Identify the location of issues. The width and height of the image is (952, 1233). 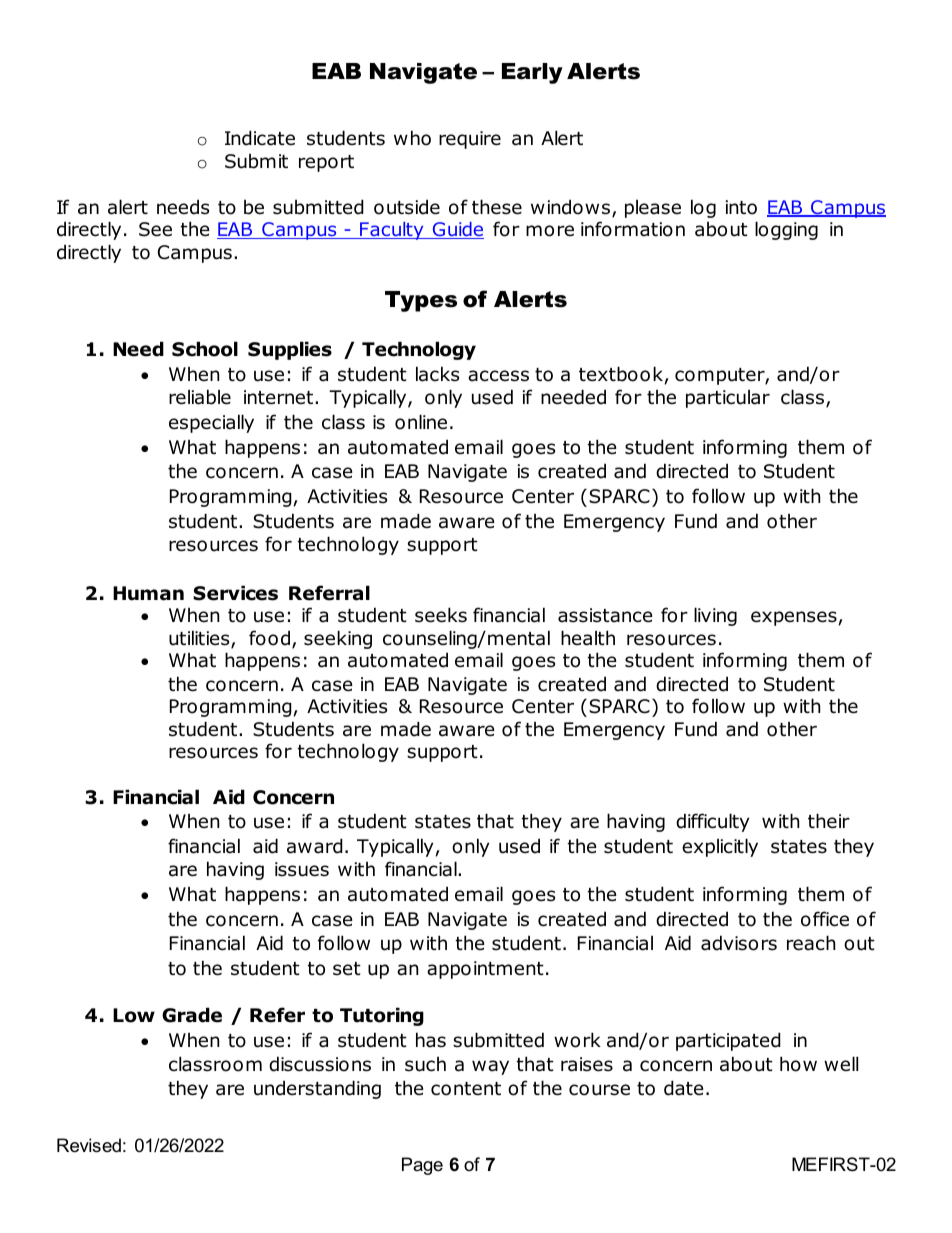
(302, 869).
